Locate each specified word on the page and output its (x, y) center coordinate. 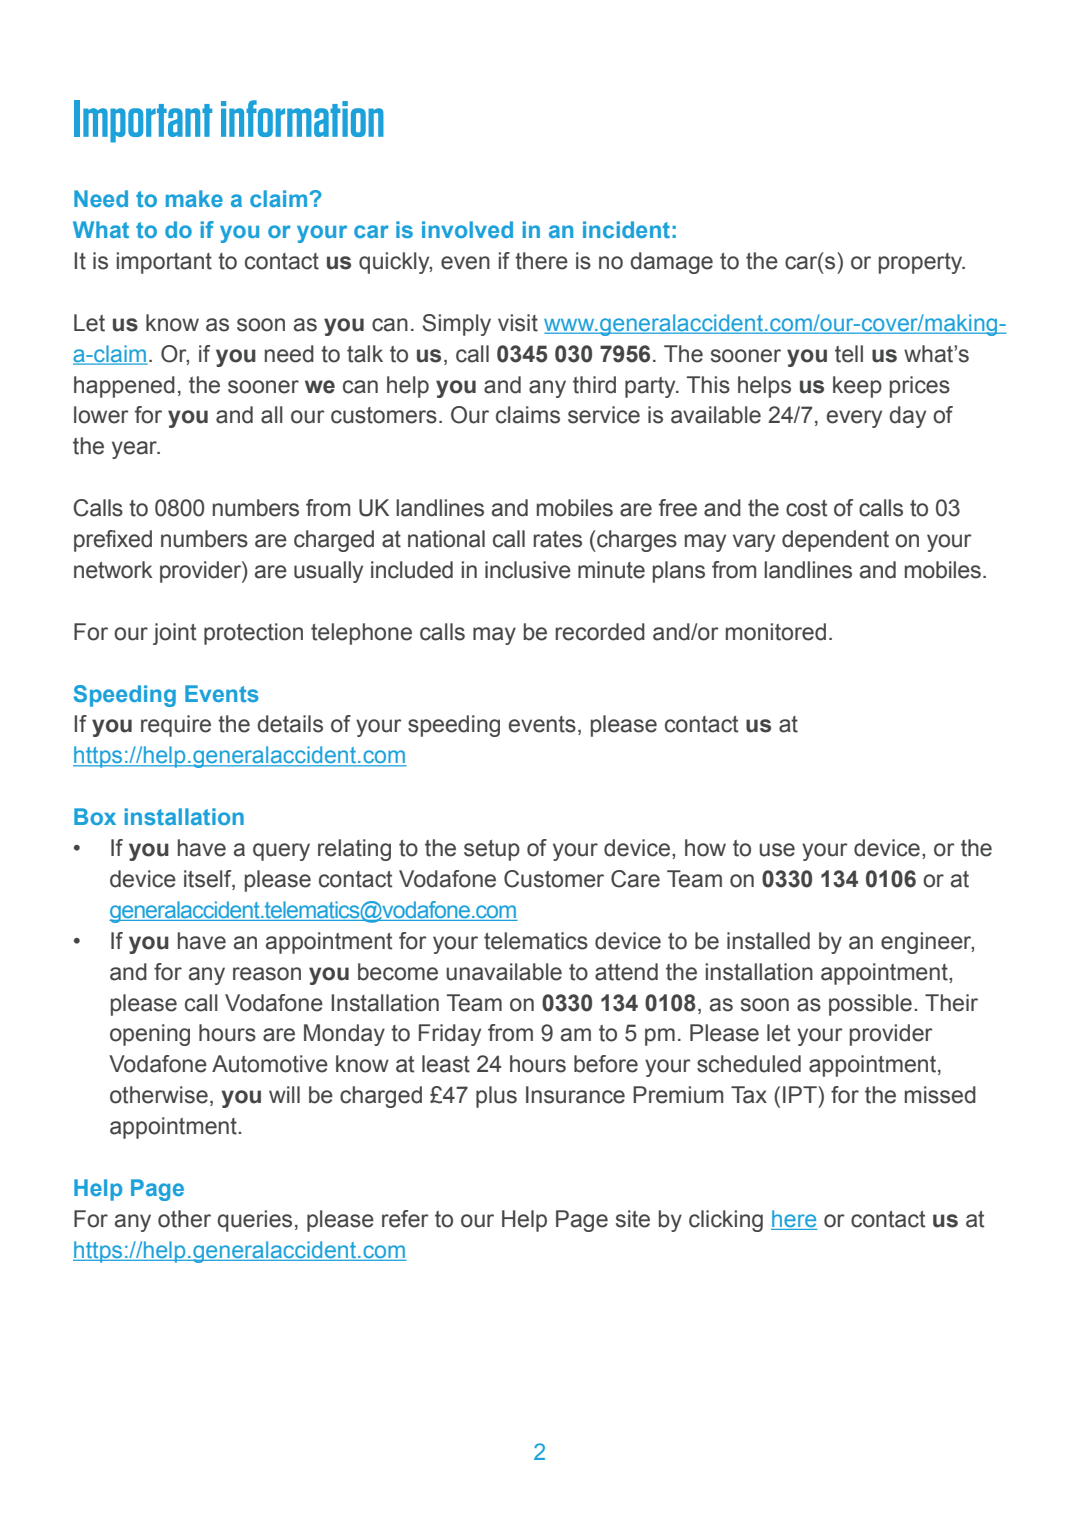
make (194, 198)
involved (467, 229)
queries (254, 1221)
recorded (600, 632)
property (922, 263)
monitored (776, 632)
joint (174, 634)
